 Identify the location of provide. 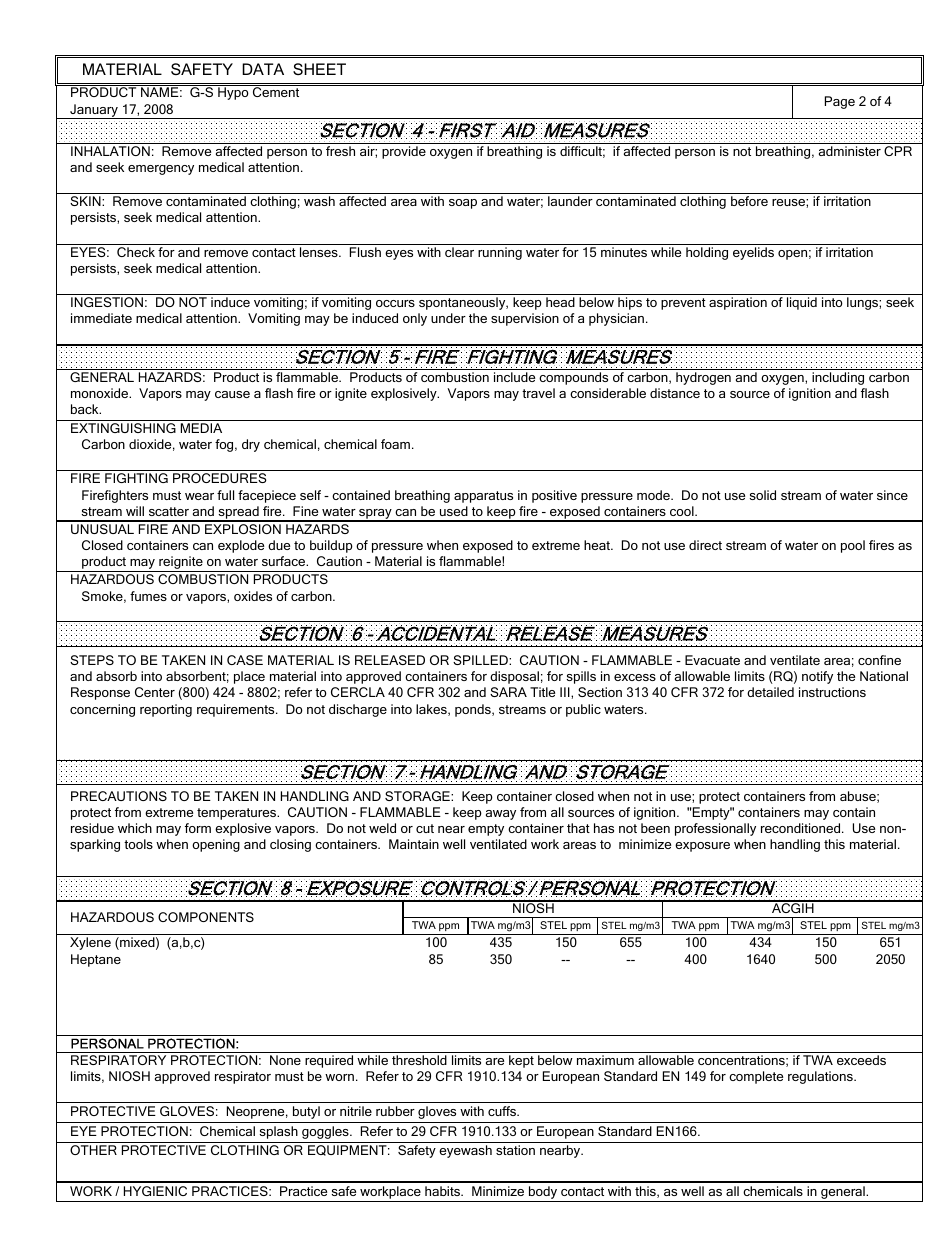
(404, 152).
